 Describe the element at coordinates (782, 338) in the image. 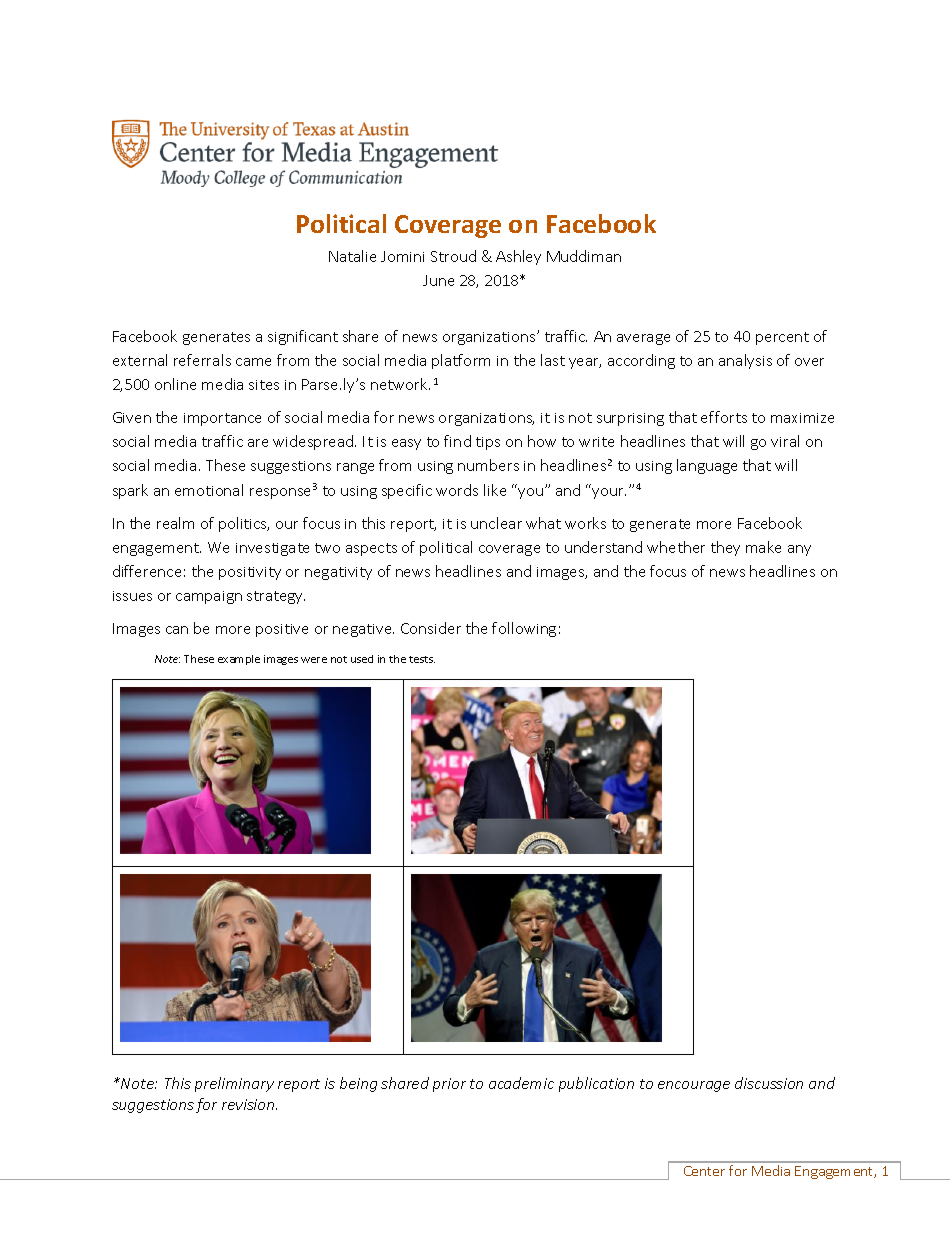

I see `percent` at that location.
